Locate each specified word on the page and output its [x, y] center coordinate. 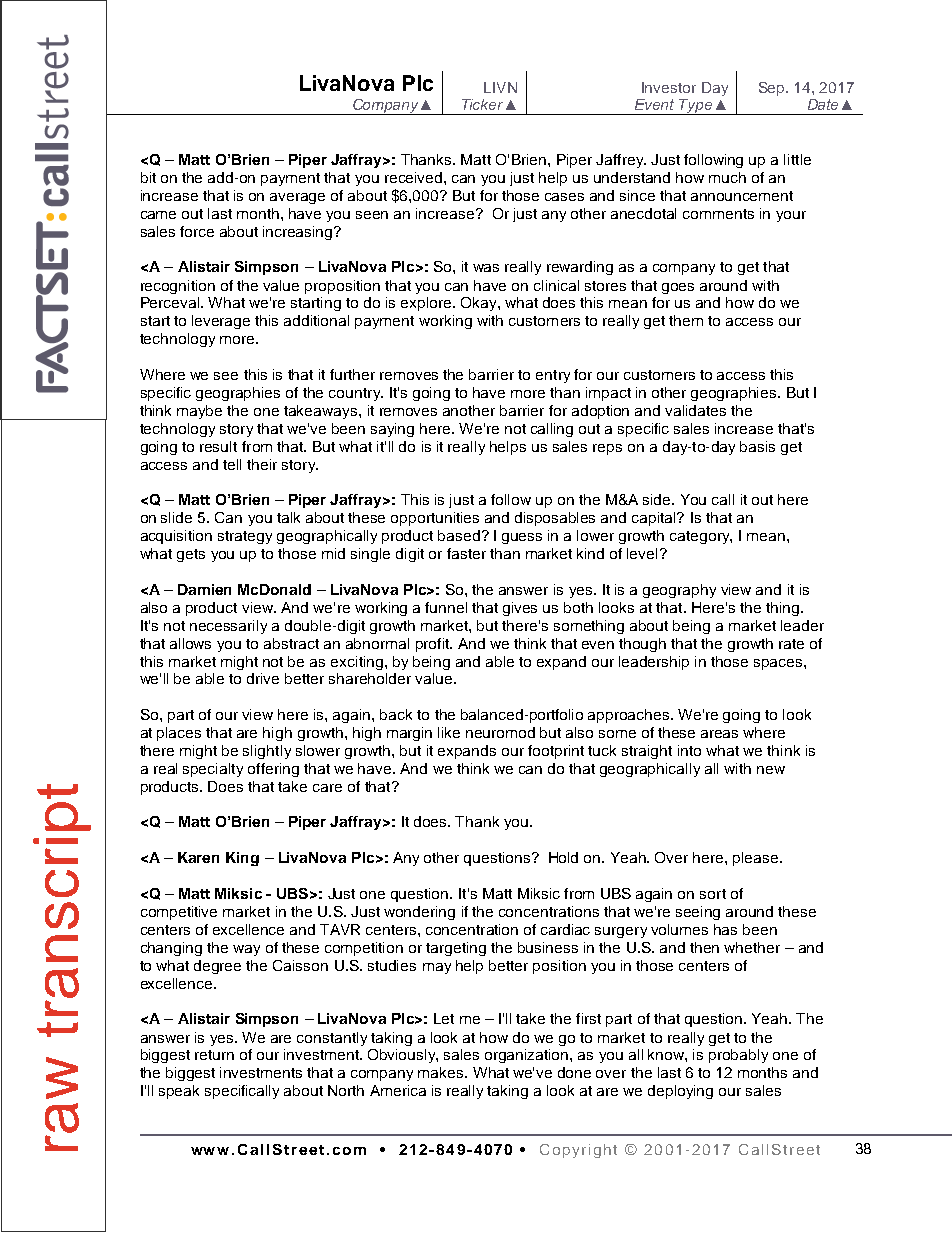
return [214, 1055]
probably [738, 1056]
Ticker [482, 104]
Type [696, 107]
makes [442, 1072]
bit [148, 177]
